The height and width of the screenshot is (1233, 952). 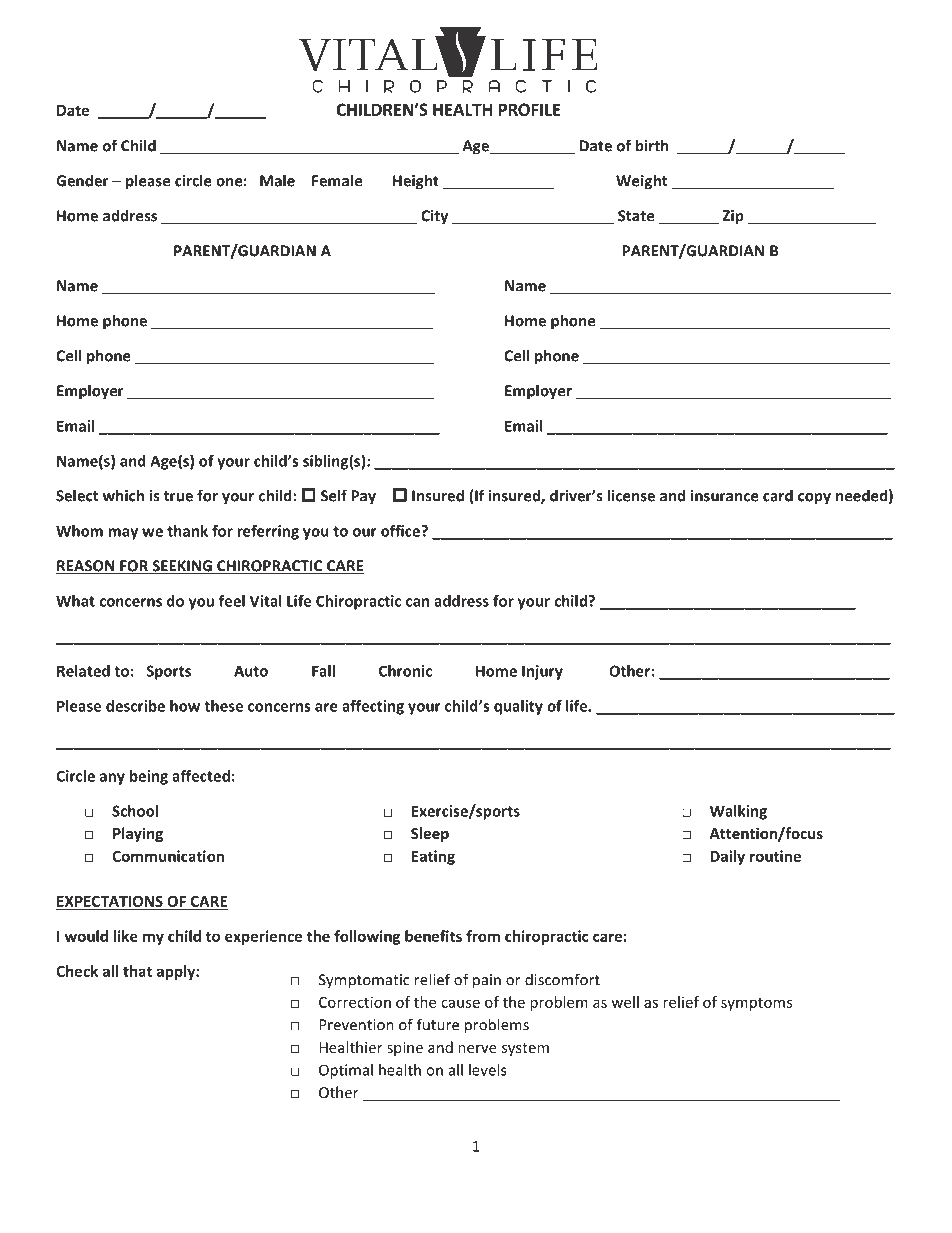 What do you see at coordinates (652, 145) in the screenshot?
I see `birth` at bounding box center [652, 145].
